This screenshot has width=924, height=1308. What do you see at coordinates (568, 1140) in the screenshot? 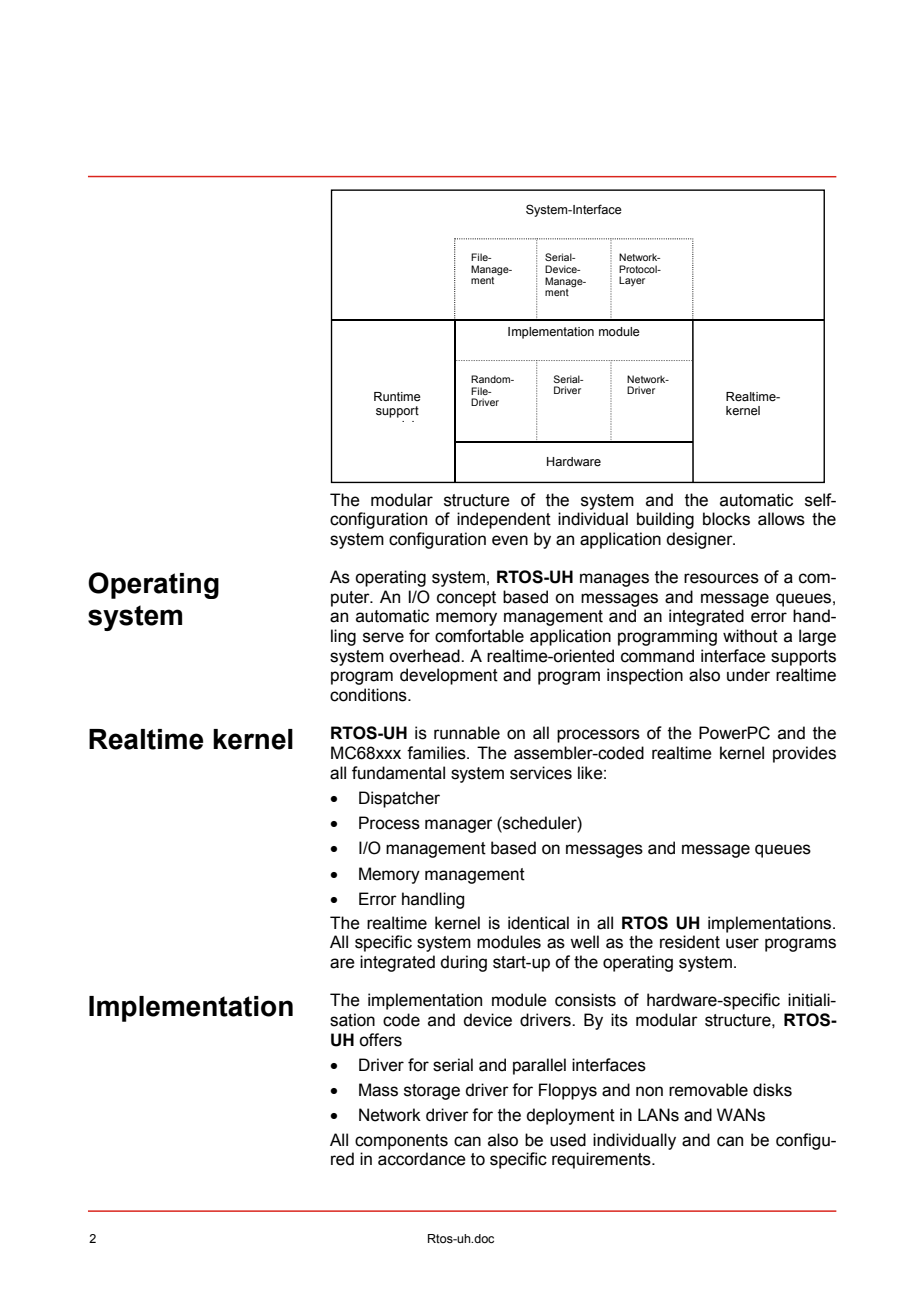
I see `used` at bounding box center [568, 1140].
